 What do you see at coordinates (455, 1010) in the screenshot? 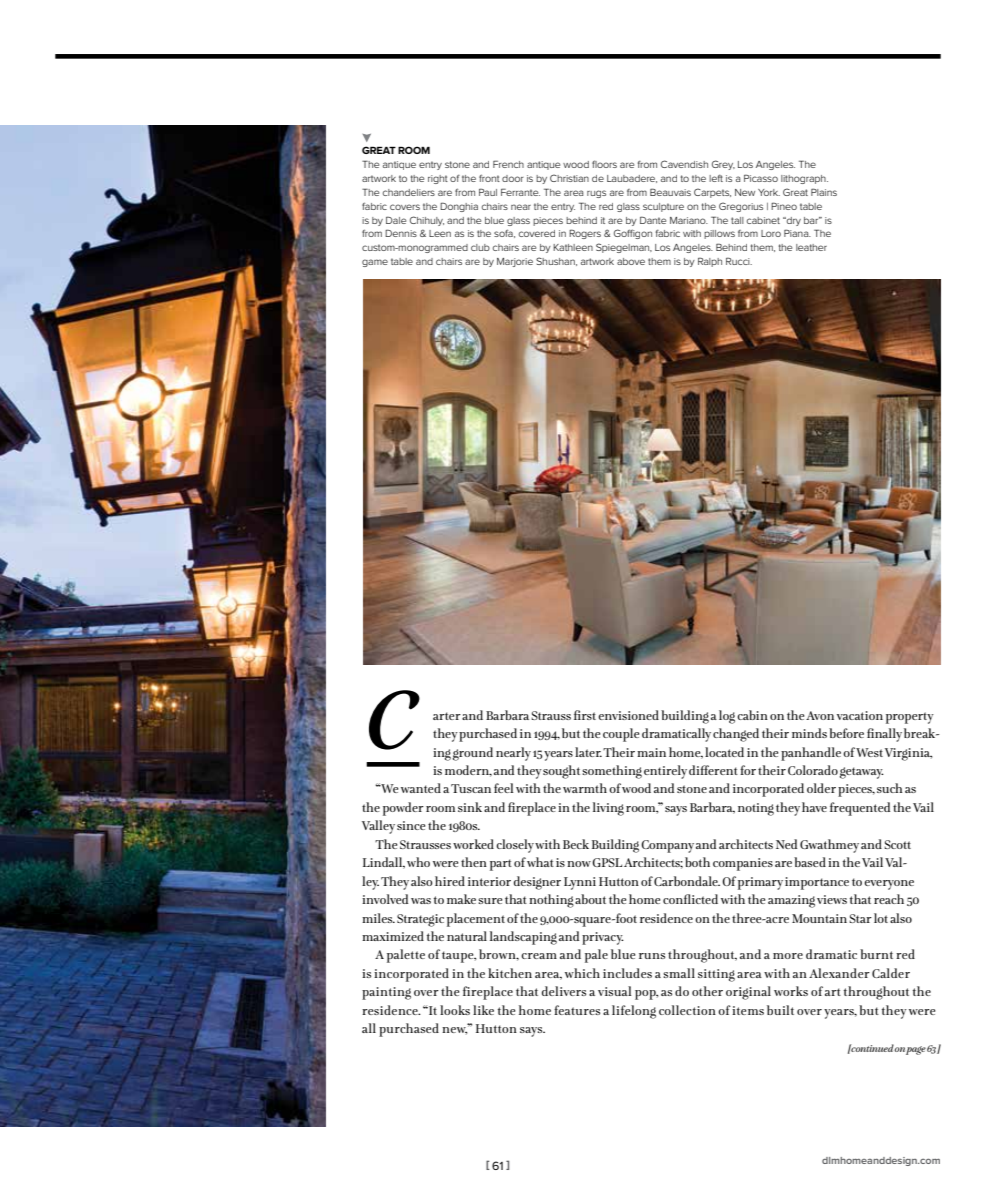
I see `looks` at bounding box center [455, 1010].
